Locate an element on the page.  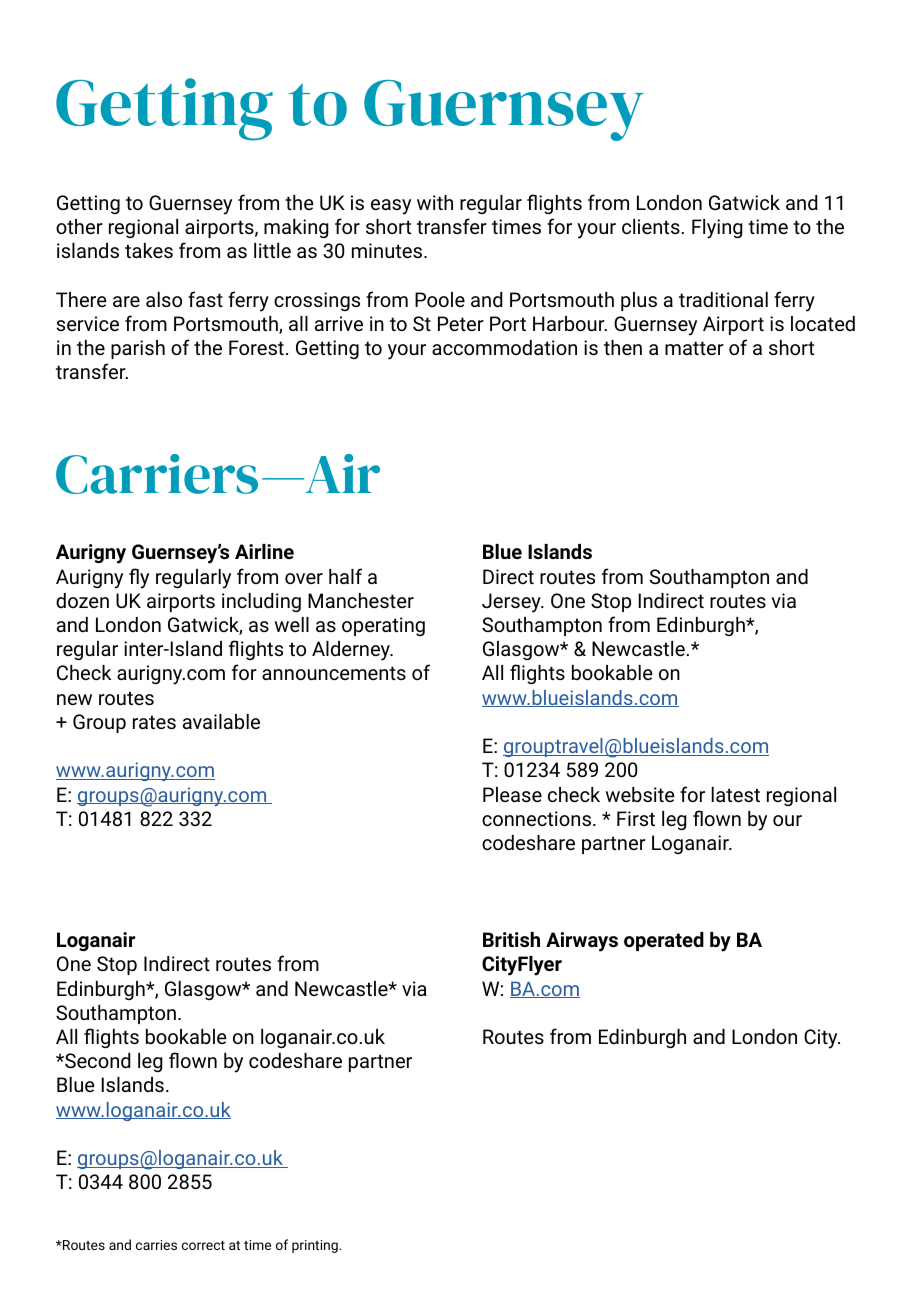
Jersey is located at coordinates (512, 603).
